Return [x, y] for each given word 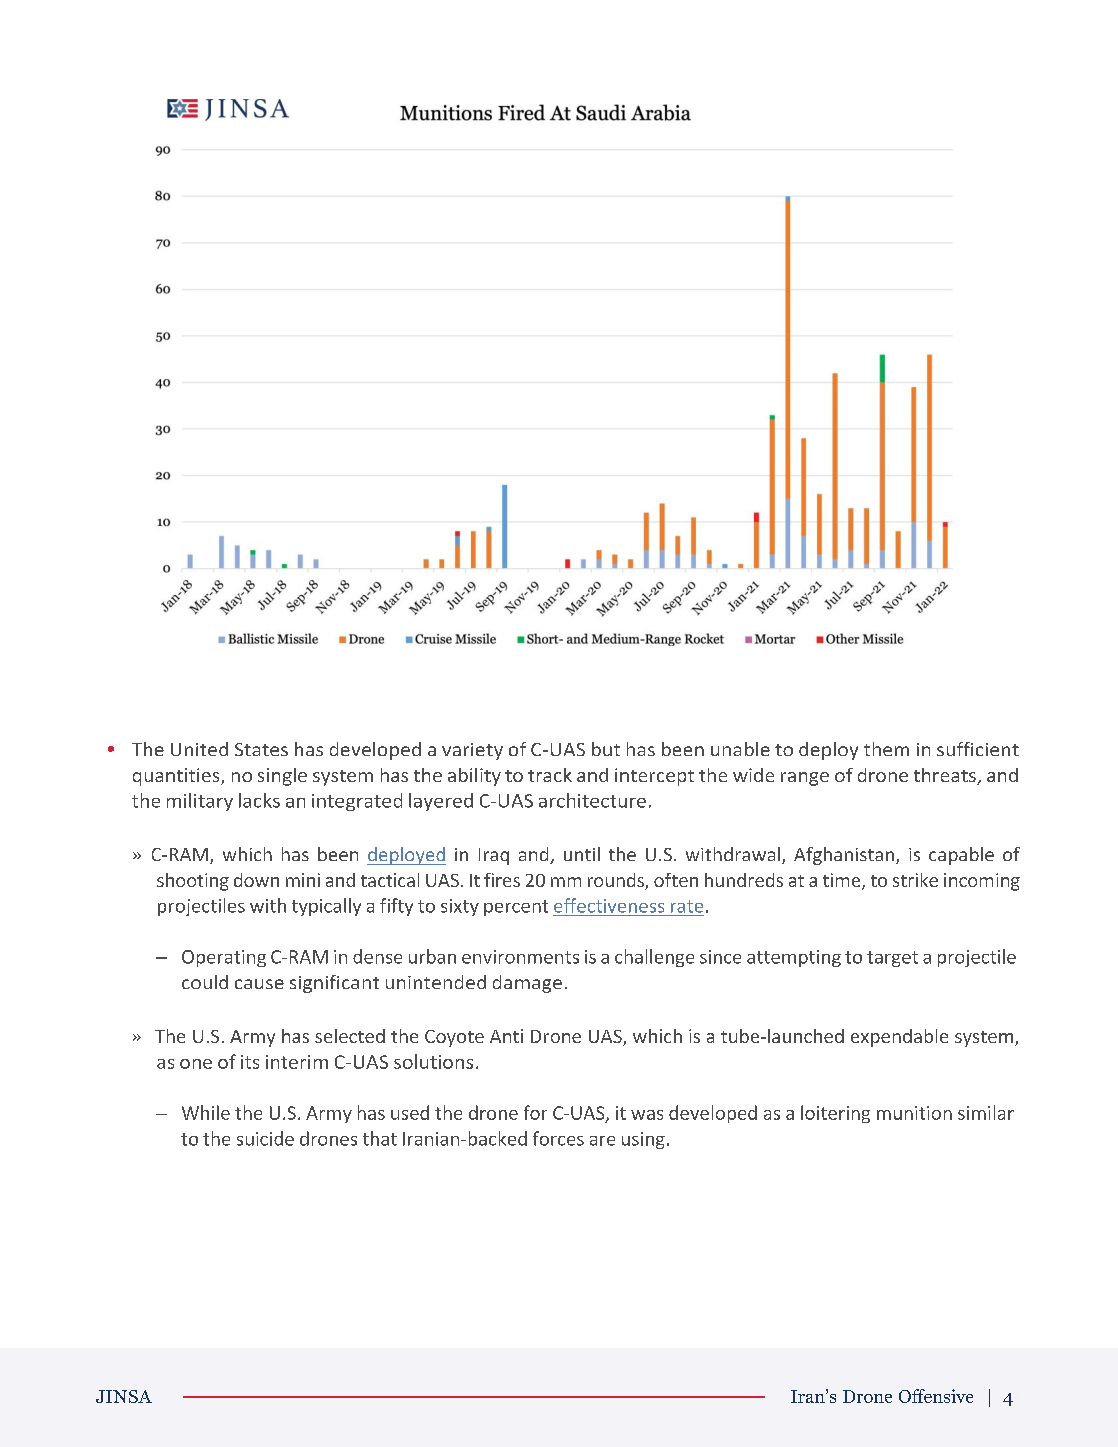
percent [516, 908]
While [206, 1112]
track [550, 775]
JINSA [124, 1396]
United [199, 749]
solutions [433, 1061]
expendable [899, 1038]
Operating [224, 958]
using [643, 1140]
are [602, 1141]
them [886, 749]
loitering [835, 1114]
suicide [265, 1138]
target [892, 959]
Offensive [936, 1396]
